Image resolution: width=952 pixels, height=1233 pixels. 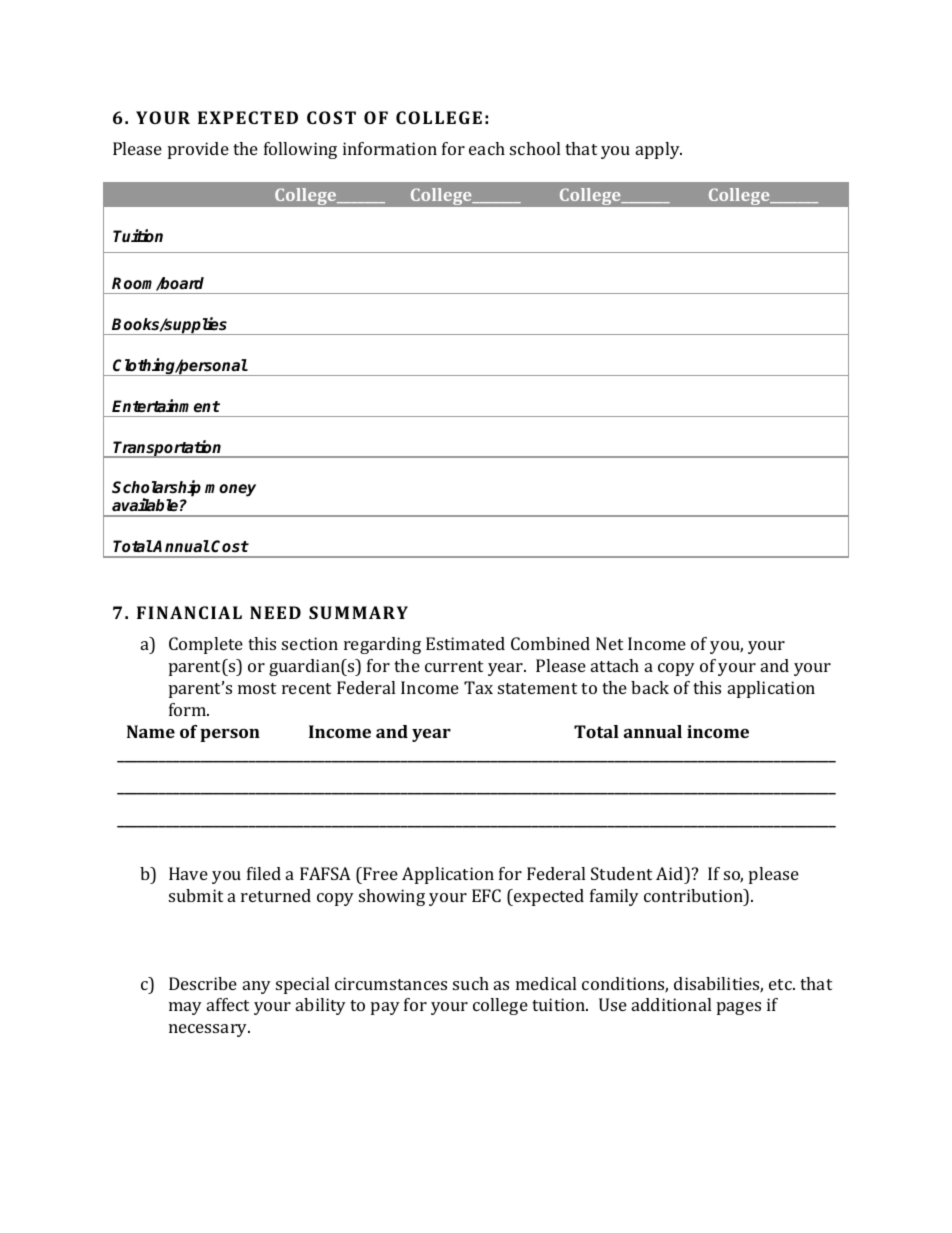 I want to click on such, so click(x=471, y=983).
